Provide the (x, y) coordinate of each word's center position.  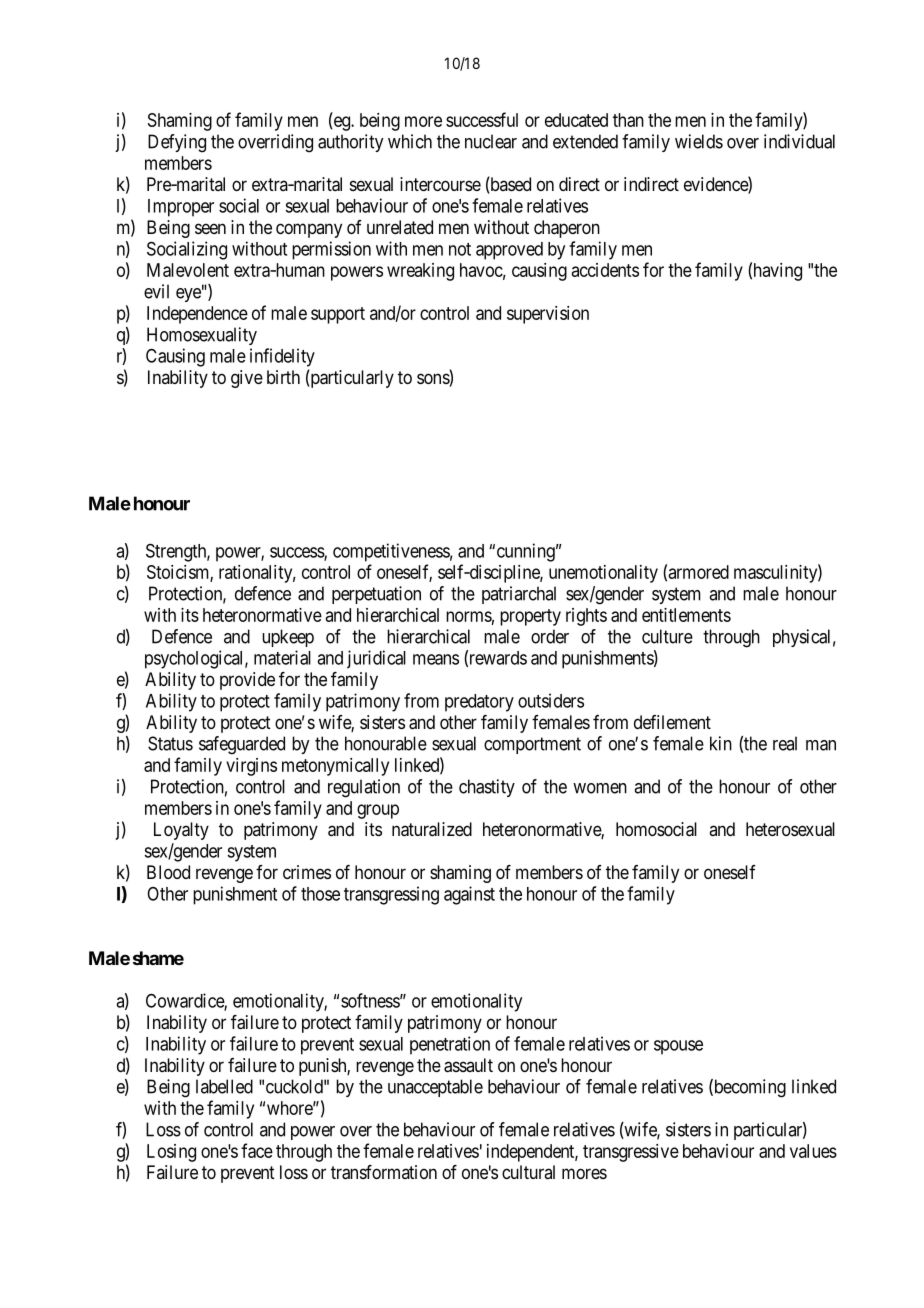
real (785, 743)
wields (699, 141)
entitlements (686, 615)
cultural (528, 1172)
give (247, 379)
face (257, 1150)
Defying (177, 143)
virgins (251, 767)
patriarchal (519, 595)
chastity (487, 788)
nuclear (491, 141)
